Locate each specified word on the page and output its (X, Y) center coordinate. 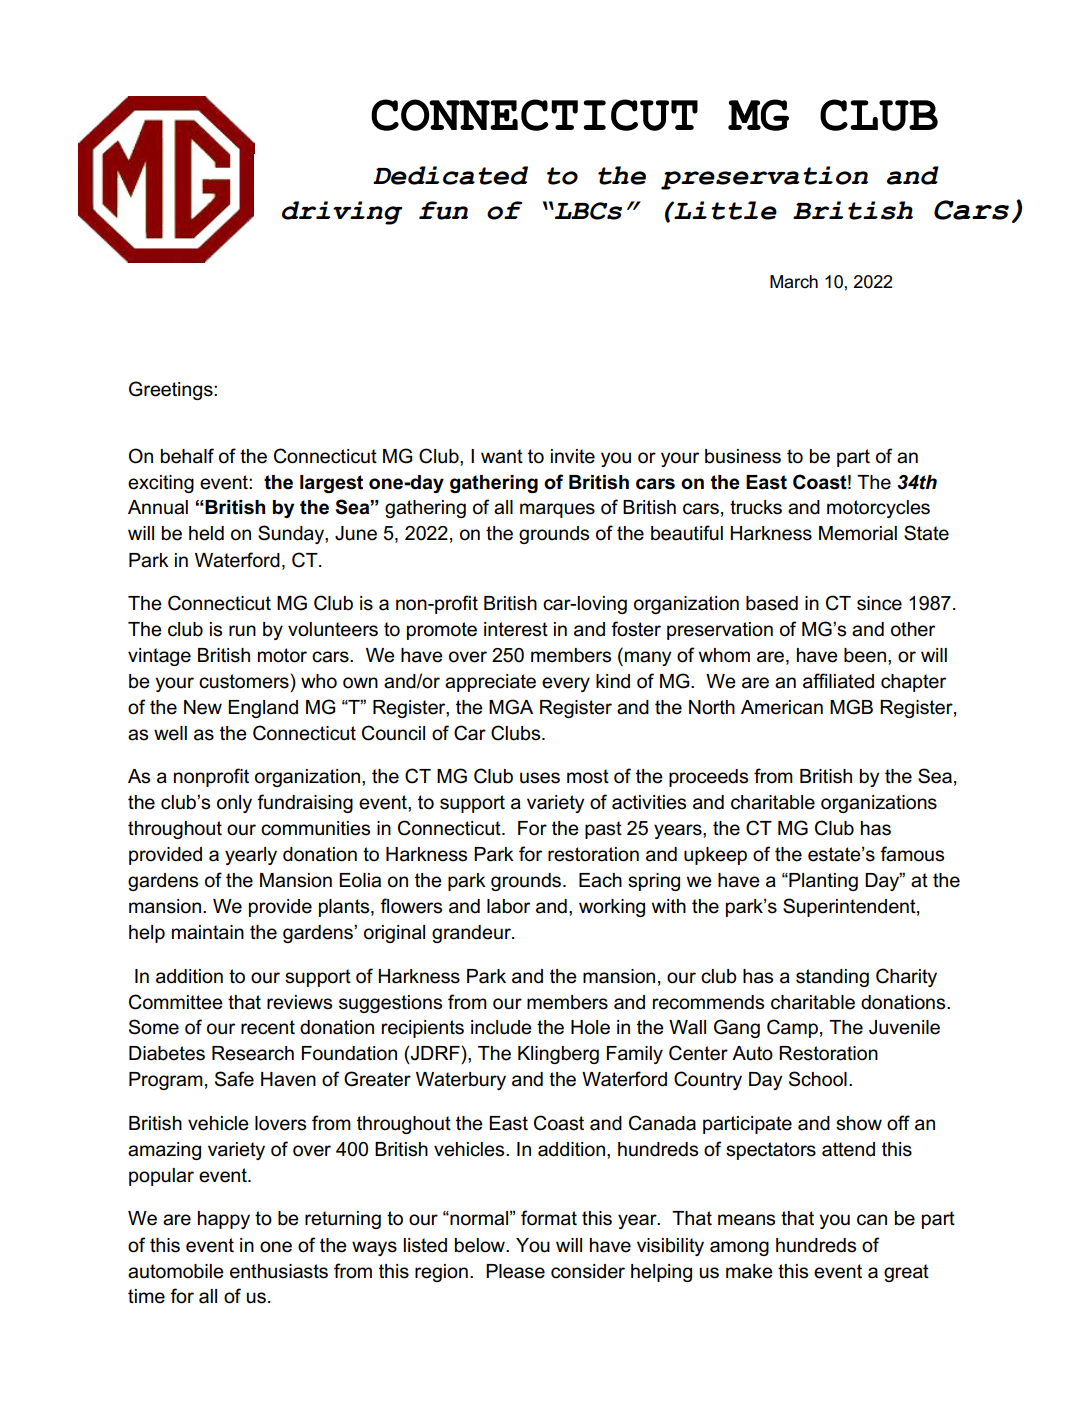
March (794, 282)
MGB (851, 707)
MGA (511, 707)
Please (515, 1271)
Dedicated (450, 175)
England (263, 709)
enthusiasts (279, 1271)
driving (342, 213)
